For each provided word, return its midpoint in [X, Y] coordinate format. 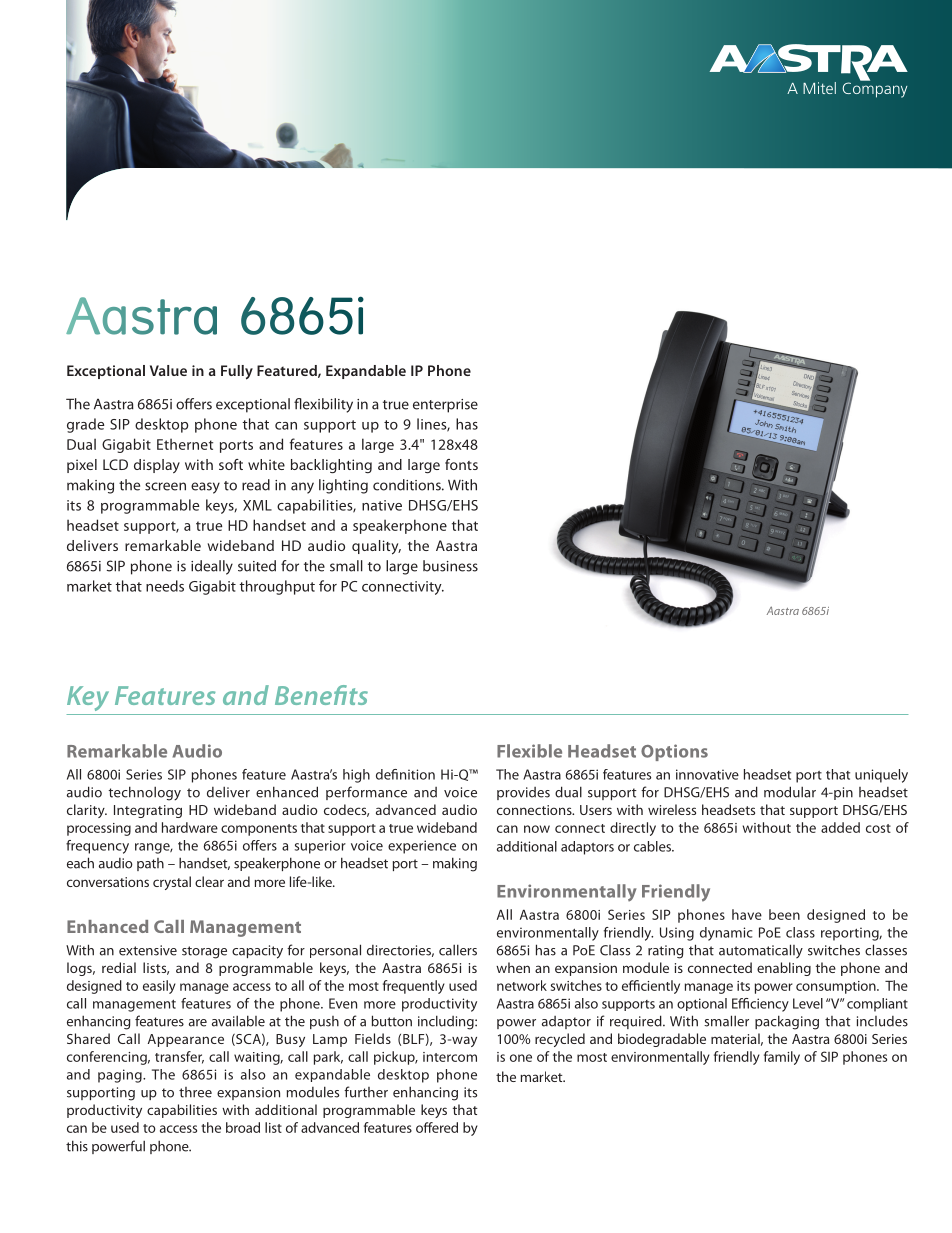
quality [376, 547]
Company [874, 89]
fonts [461, 464]
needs [165, 586]
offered [437, 1127]
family [782, 1058]
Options [674, 752]
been [784, 914]
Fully [237, 372]
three [195, 1092]
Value [168, 370]
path [150, 864]
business [450, 566]
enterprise [445, 406]
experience [422, 847]
